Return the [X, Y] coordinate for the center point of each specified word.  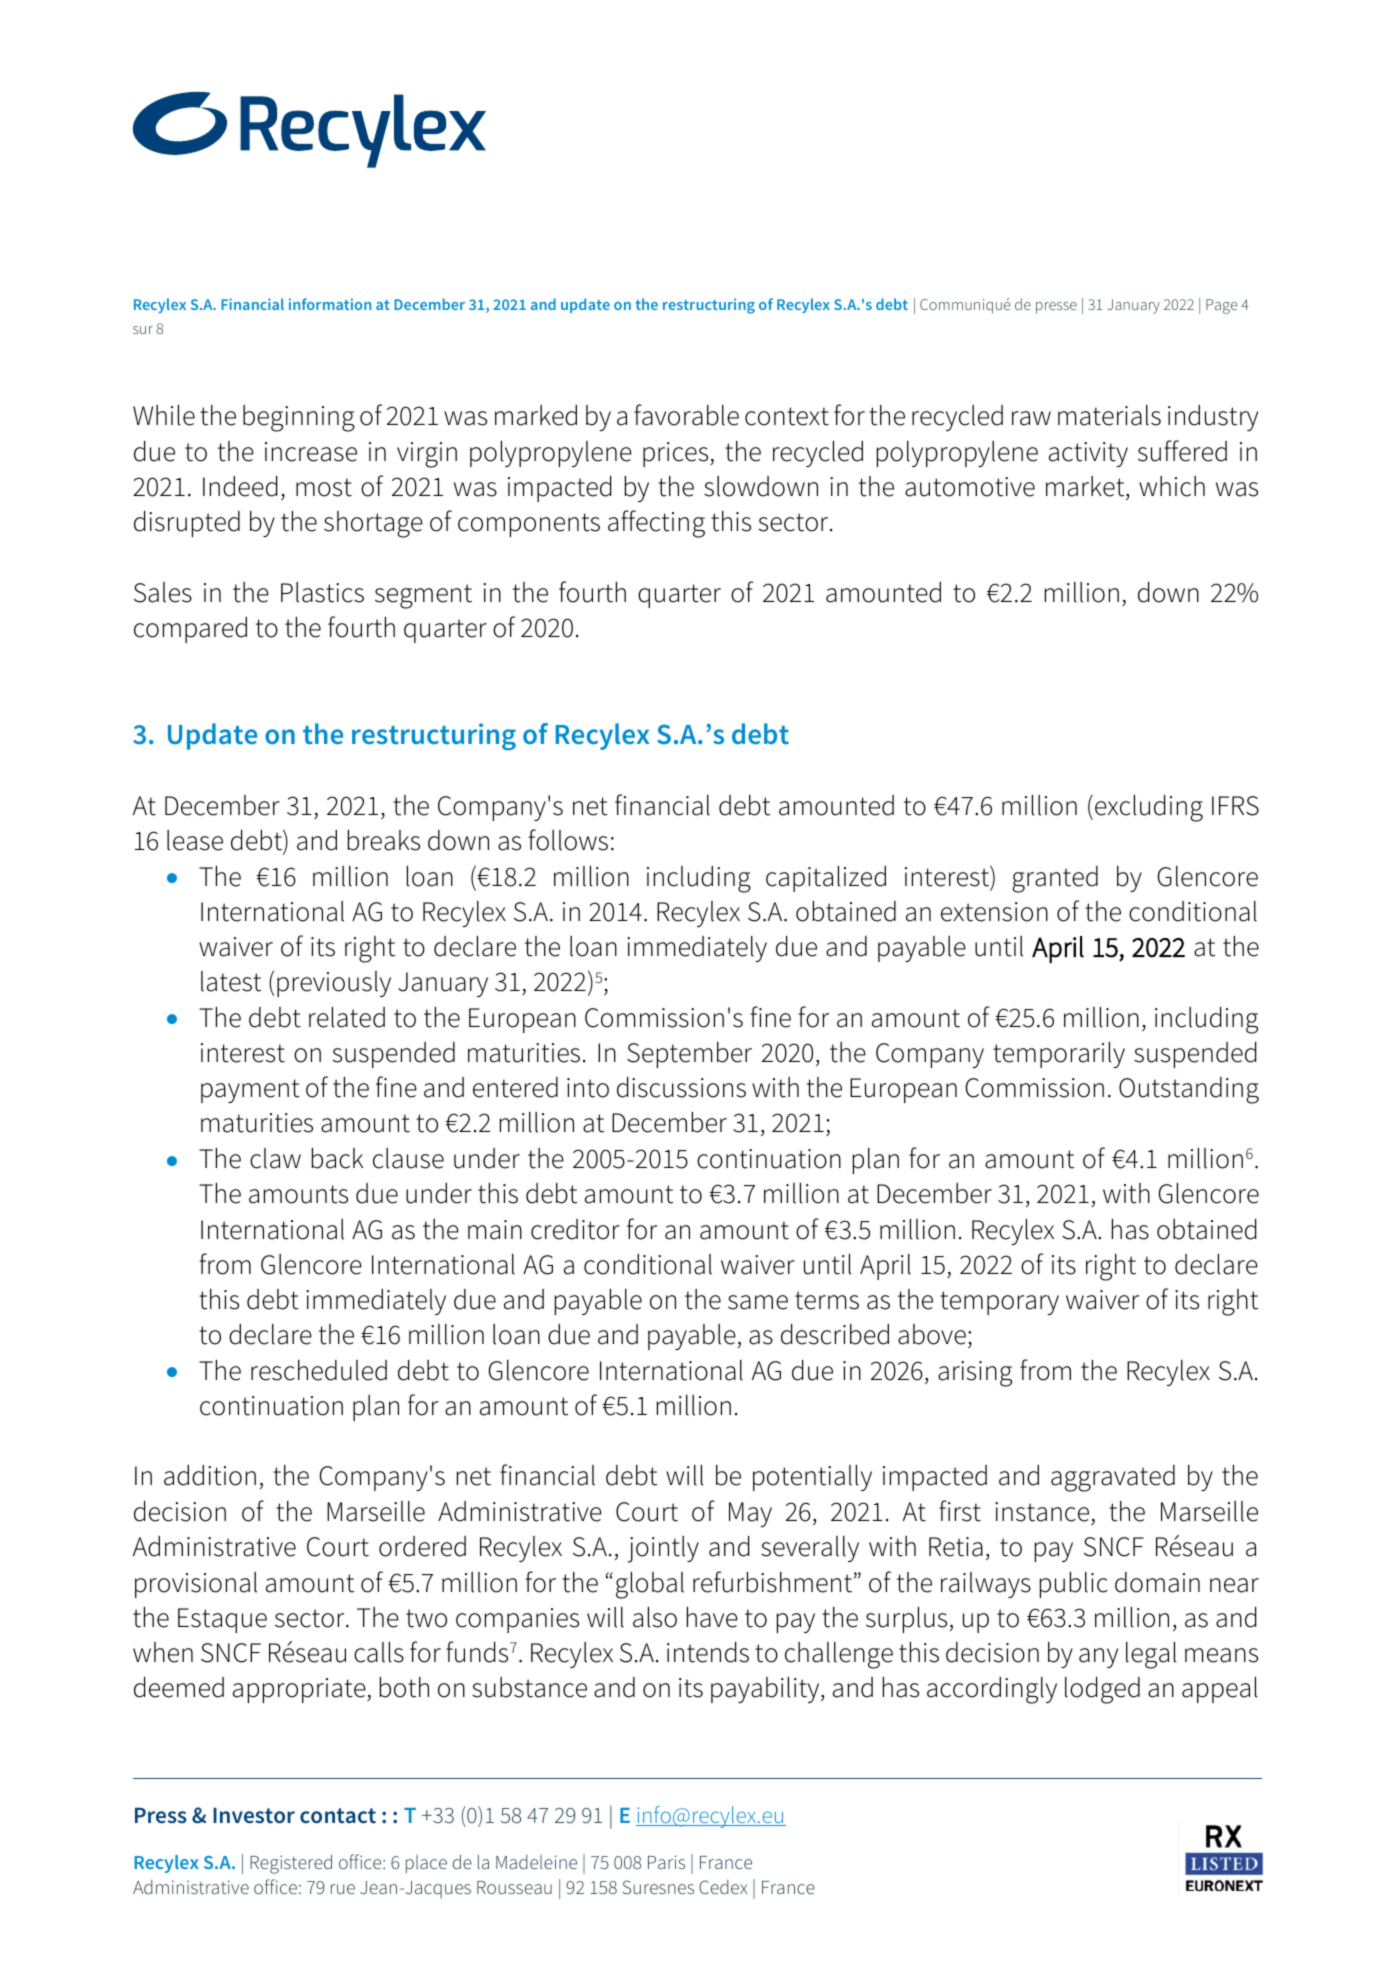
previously [334, 984]
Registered [291, 1864]
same [758, 1302]
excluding [1149, 808]
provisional [196, 1585]
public [1074, 1585]
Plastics [322, 592]
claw [275, 1158]
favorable [686, 415]
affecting [656, 524]
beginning [299, 418]
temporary [999, 1303]
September [689, 1055]
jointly [663, 1549]
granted [1055, 879]
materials [1109, 415]
